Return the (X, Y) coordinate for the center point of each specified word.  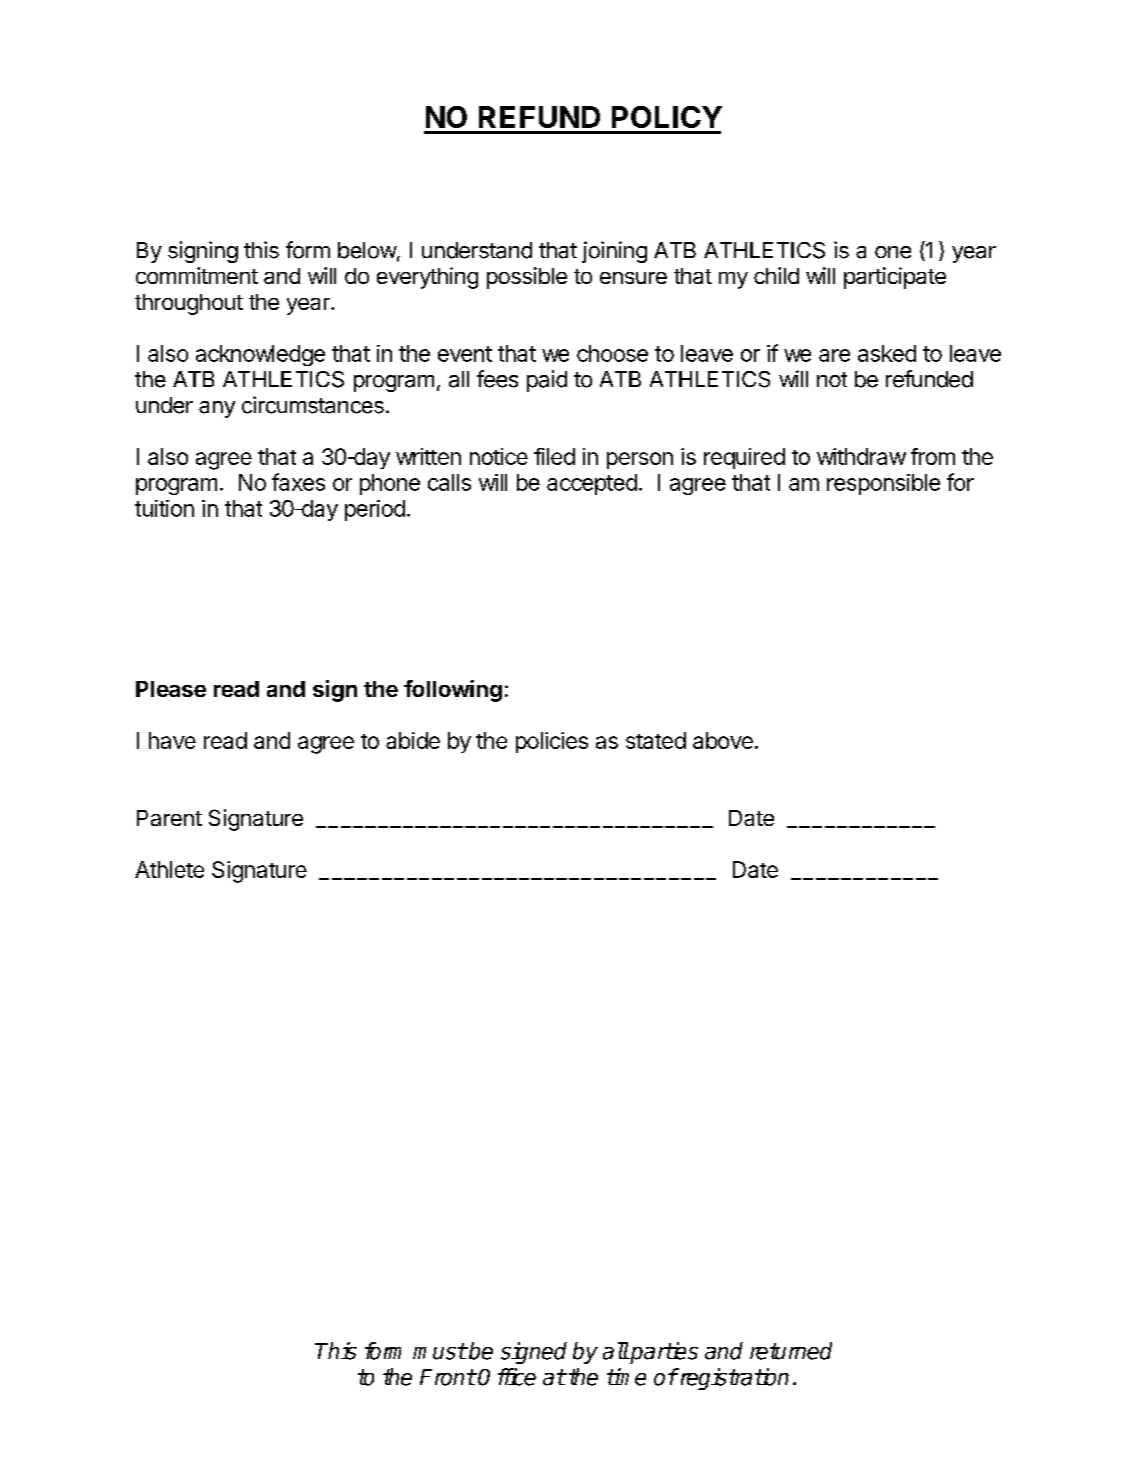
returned (791, 1351)
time (626, 1377)
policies (552, 742)
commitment (197, 275)
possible (527, 278)
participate (895, 278)
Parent (169, 818)
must (439, 1351)
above (723, 740)
